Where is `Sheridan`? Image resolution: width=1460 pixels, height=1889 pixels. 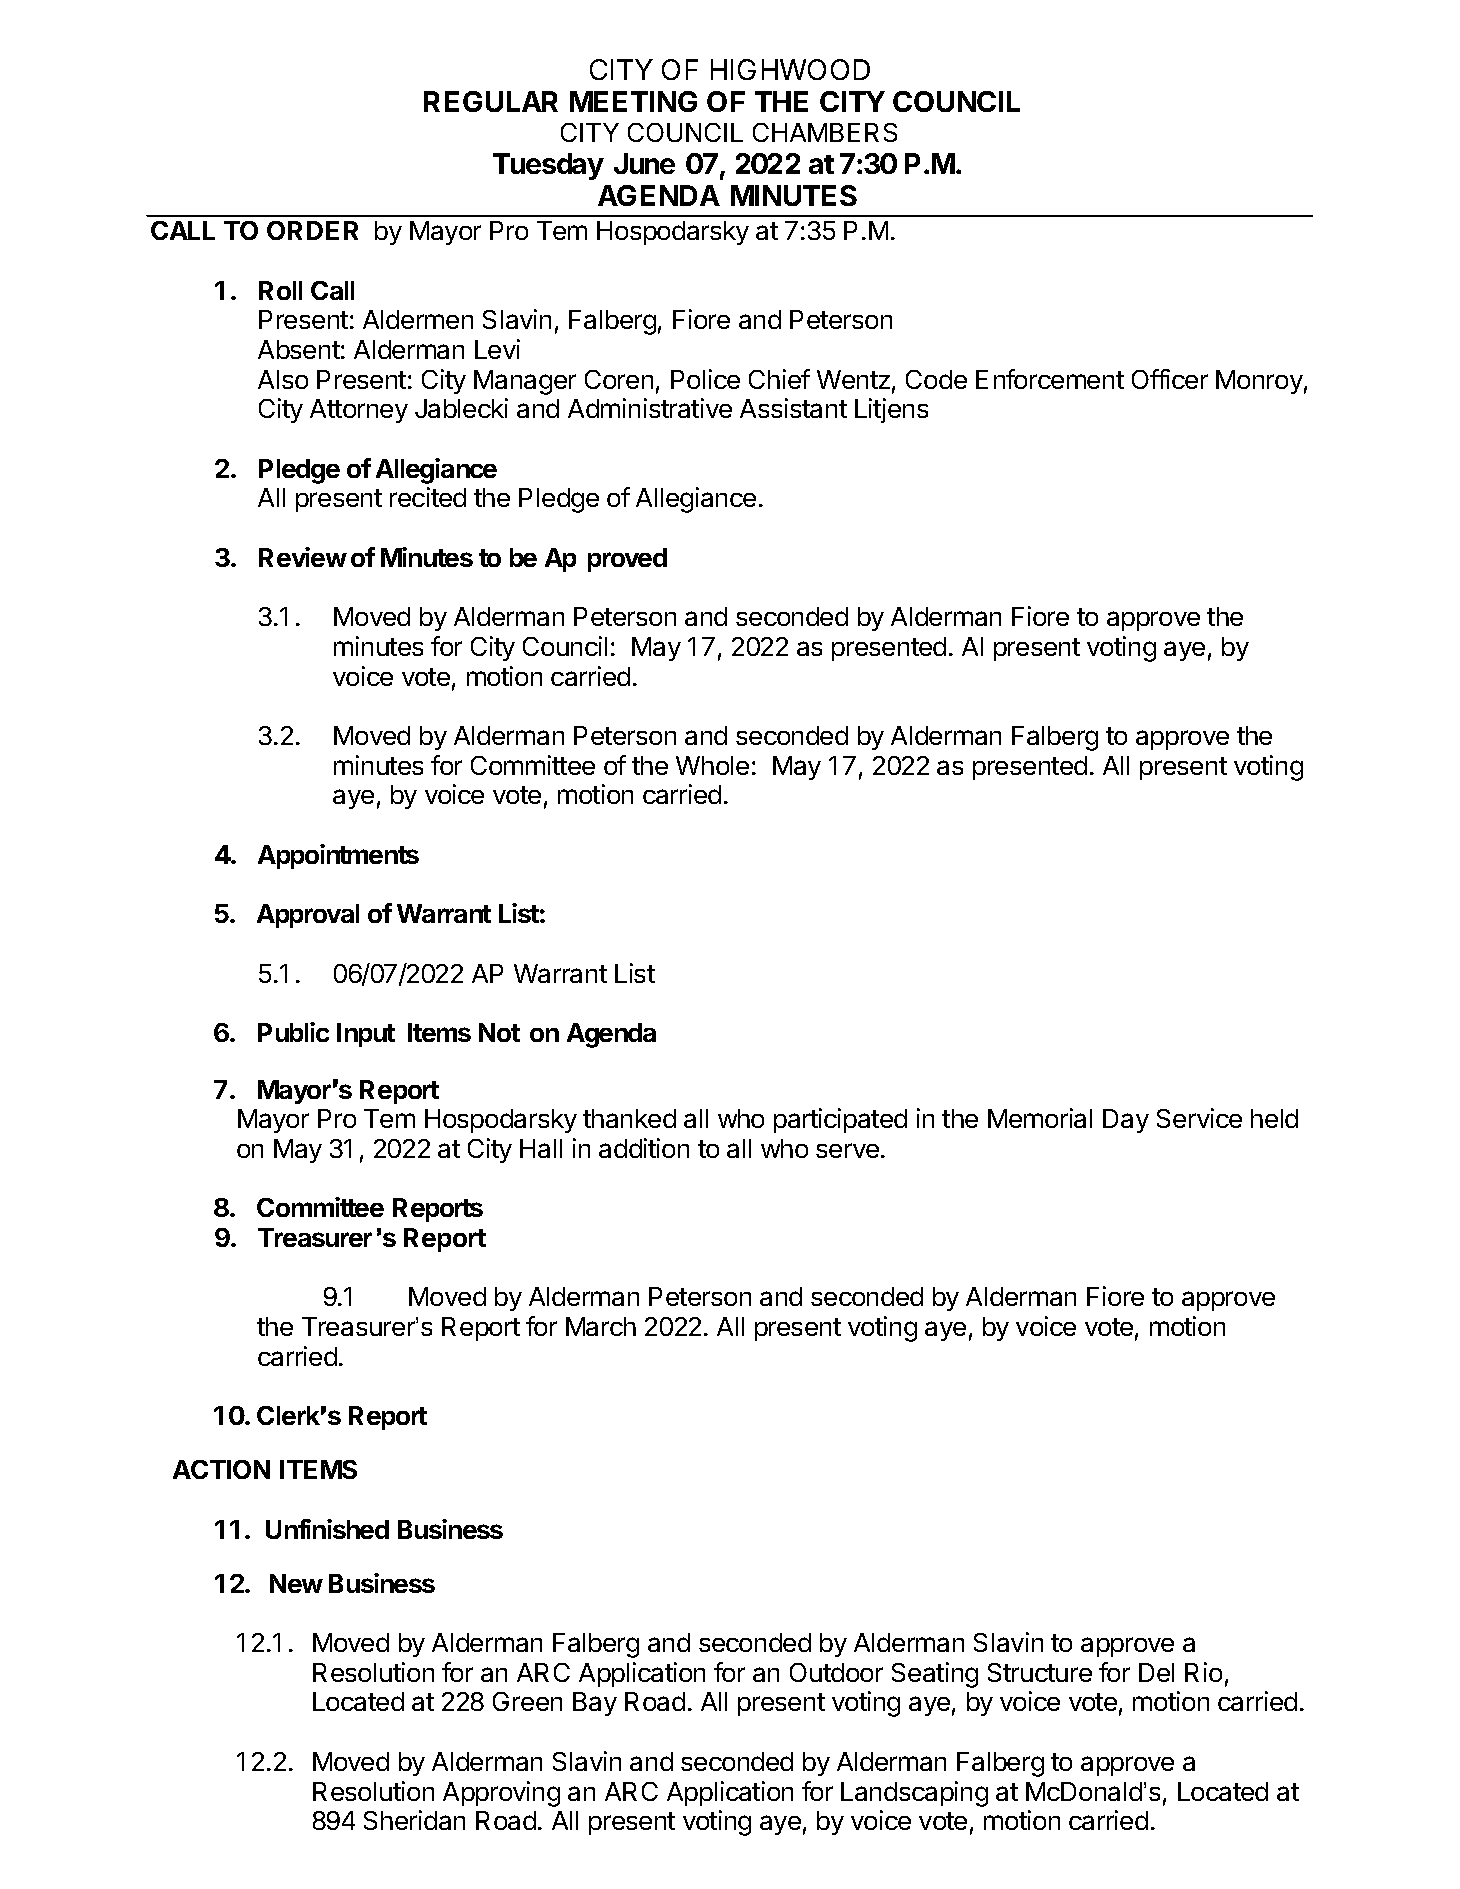
Sheridan is located at coordinates (414, 1820).
